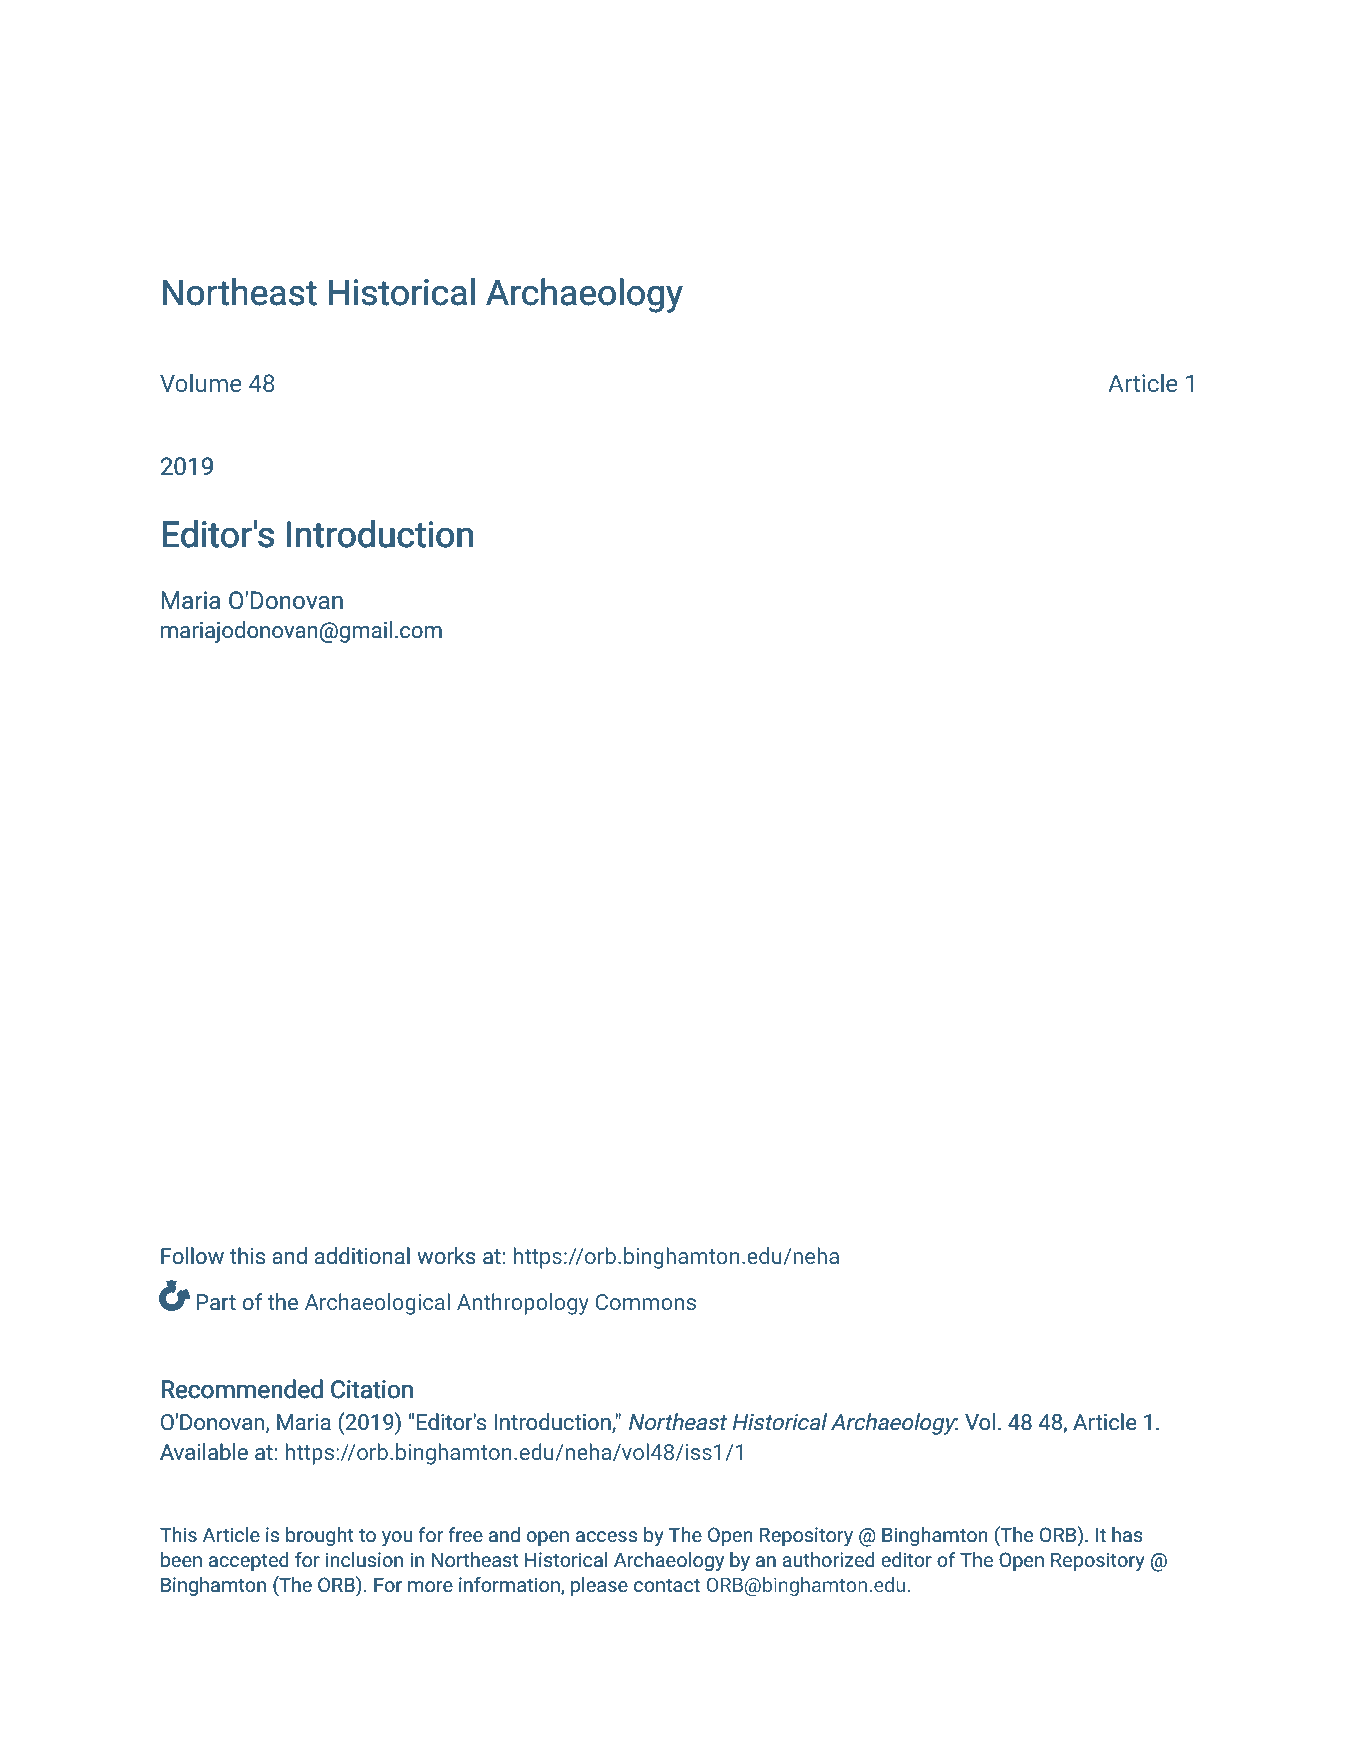 This document has width=1358, height=1758. What do you see at coordinates (523, 1304) in the document?
I see `Anthropology` at bounding box center [523, 1304].
